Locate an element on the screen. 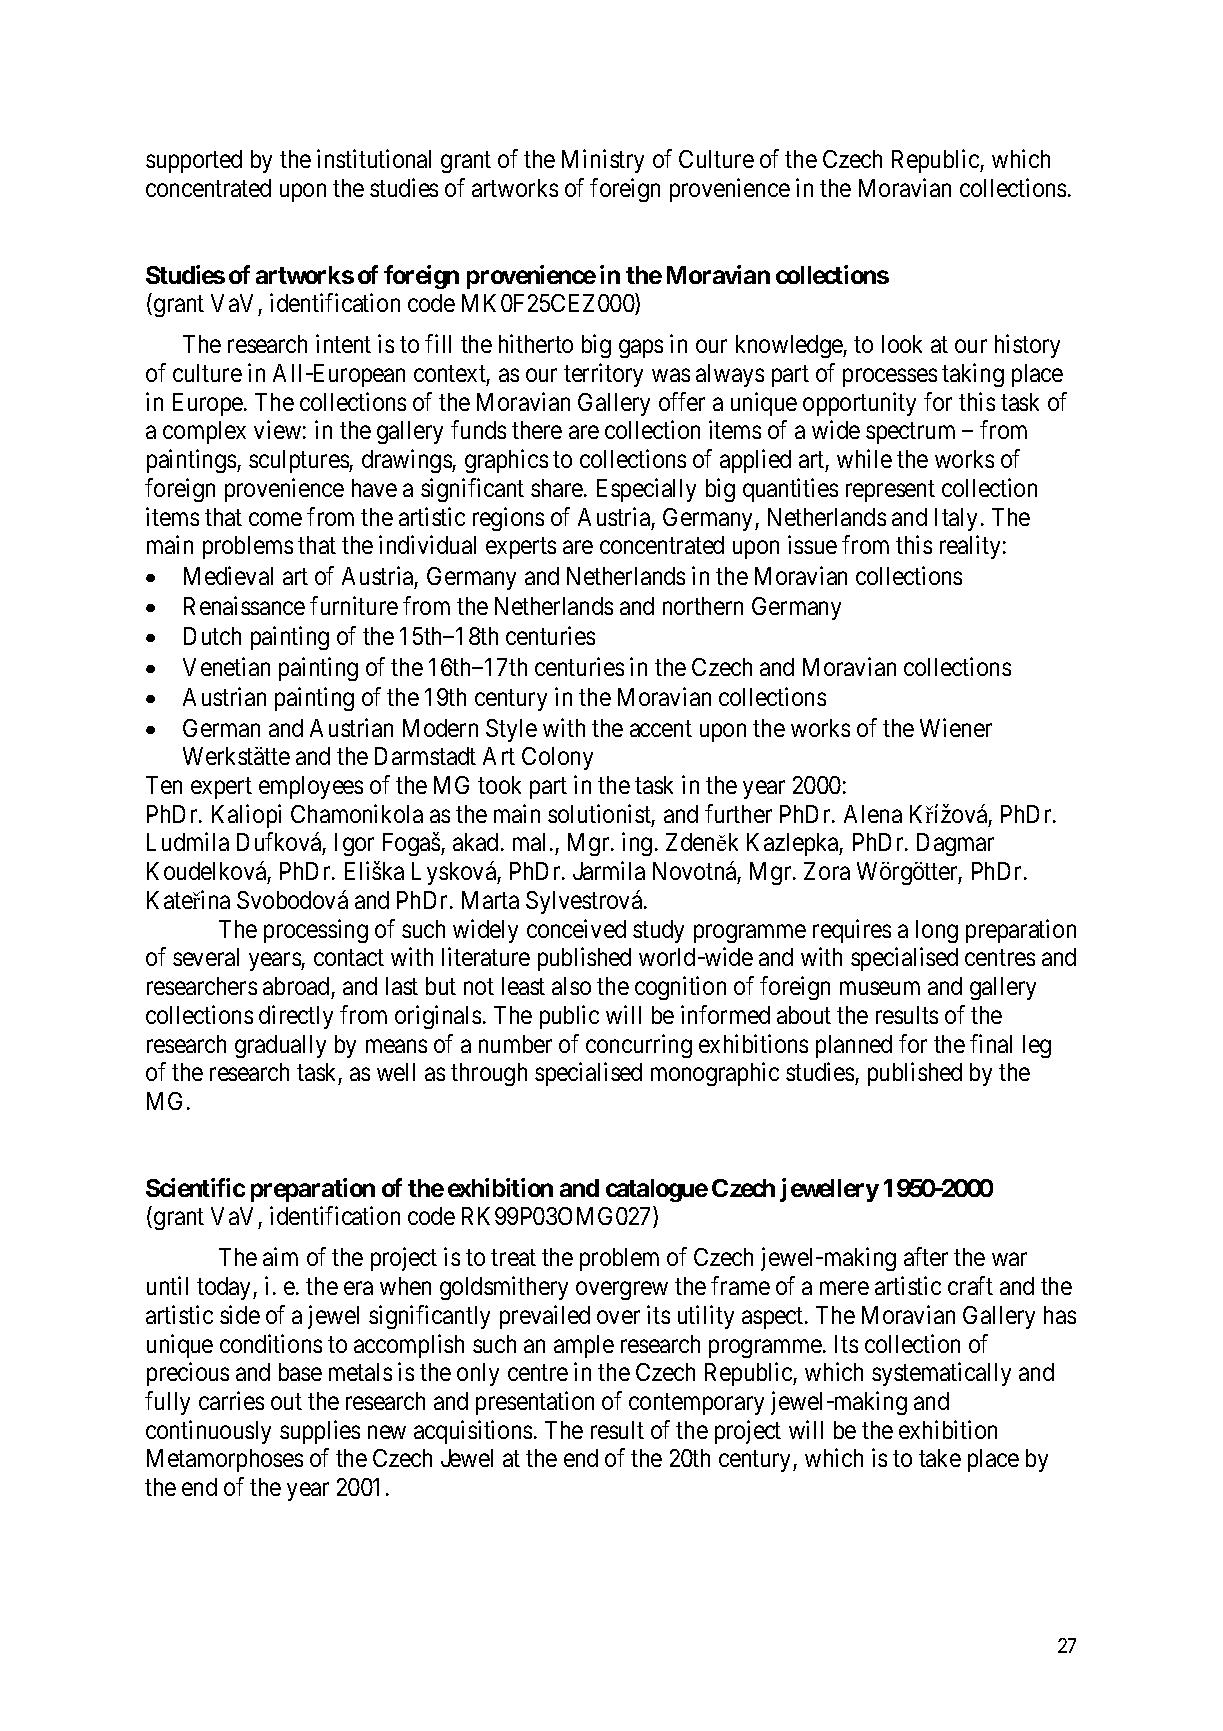 This screenshot has height=1731, width=1223. Renaissance is located at coordinates (244, 605).
